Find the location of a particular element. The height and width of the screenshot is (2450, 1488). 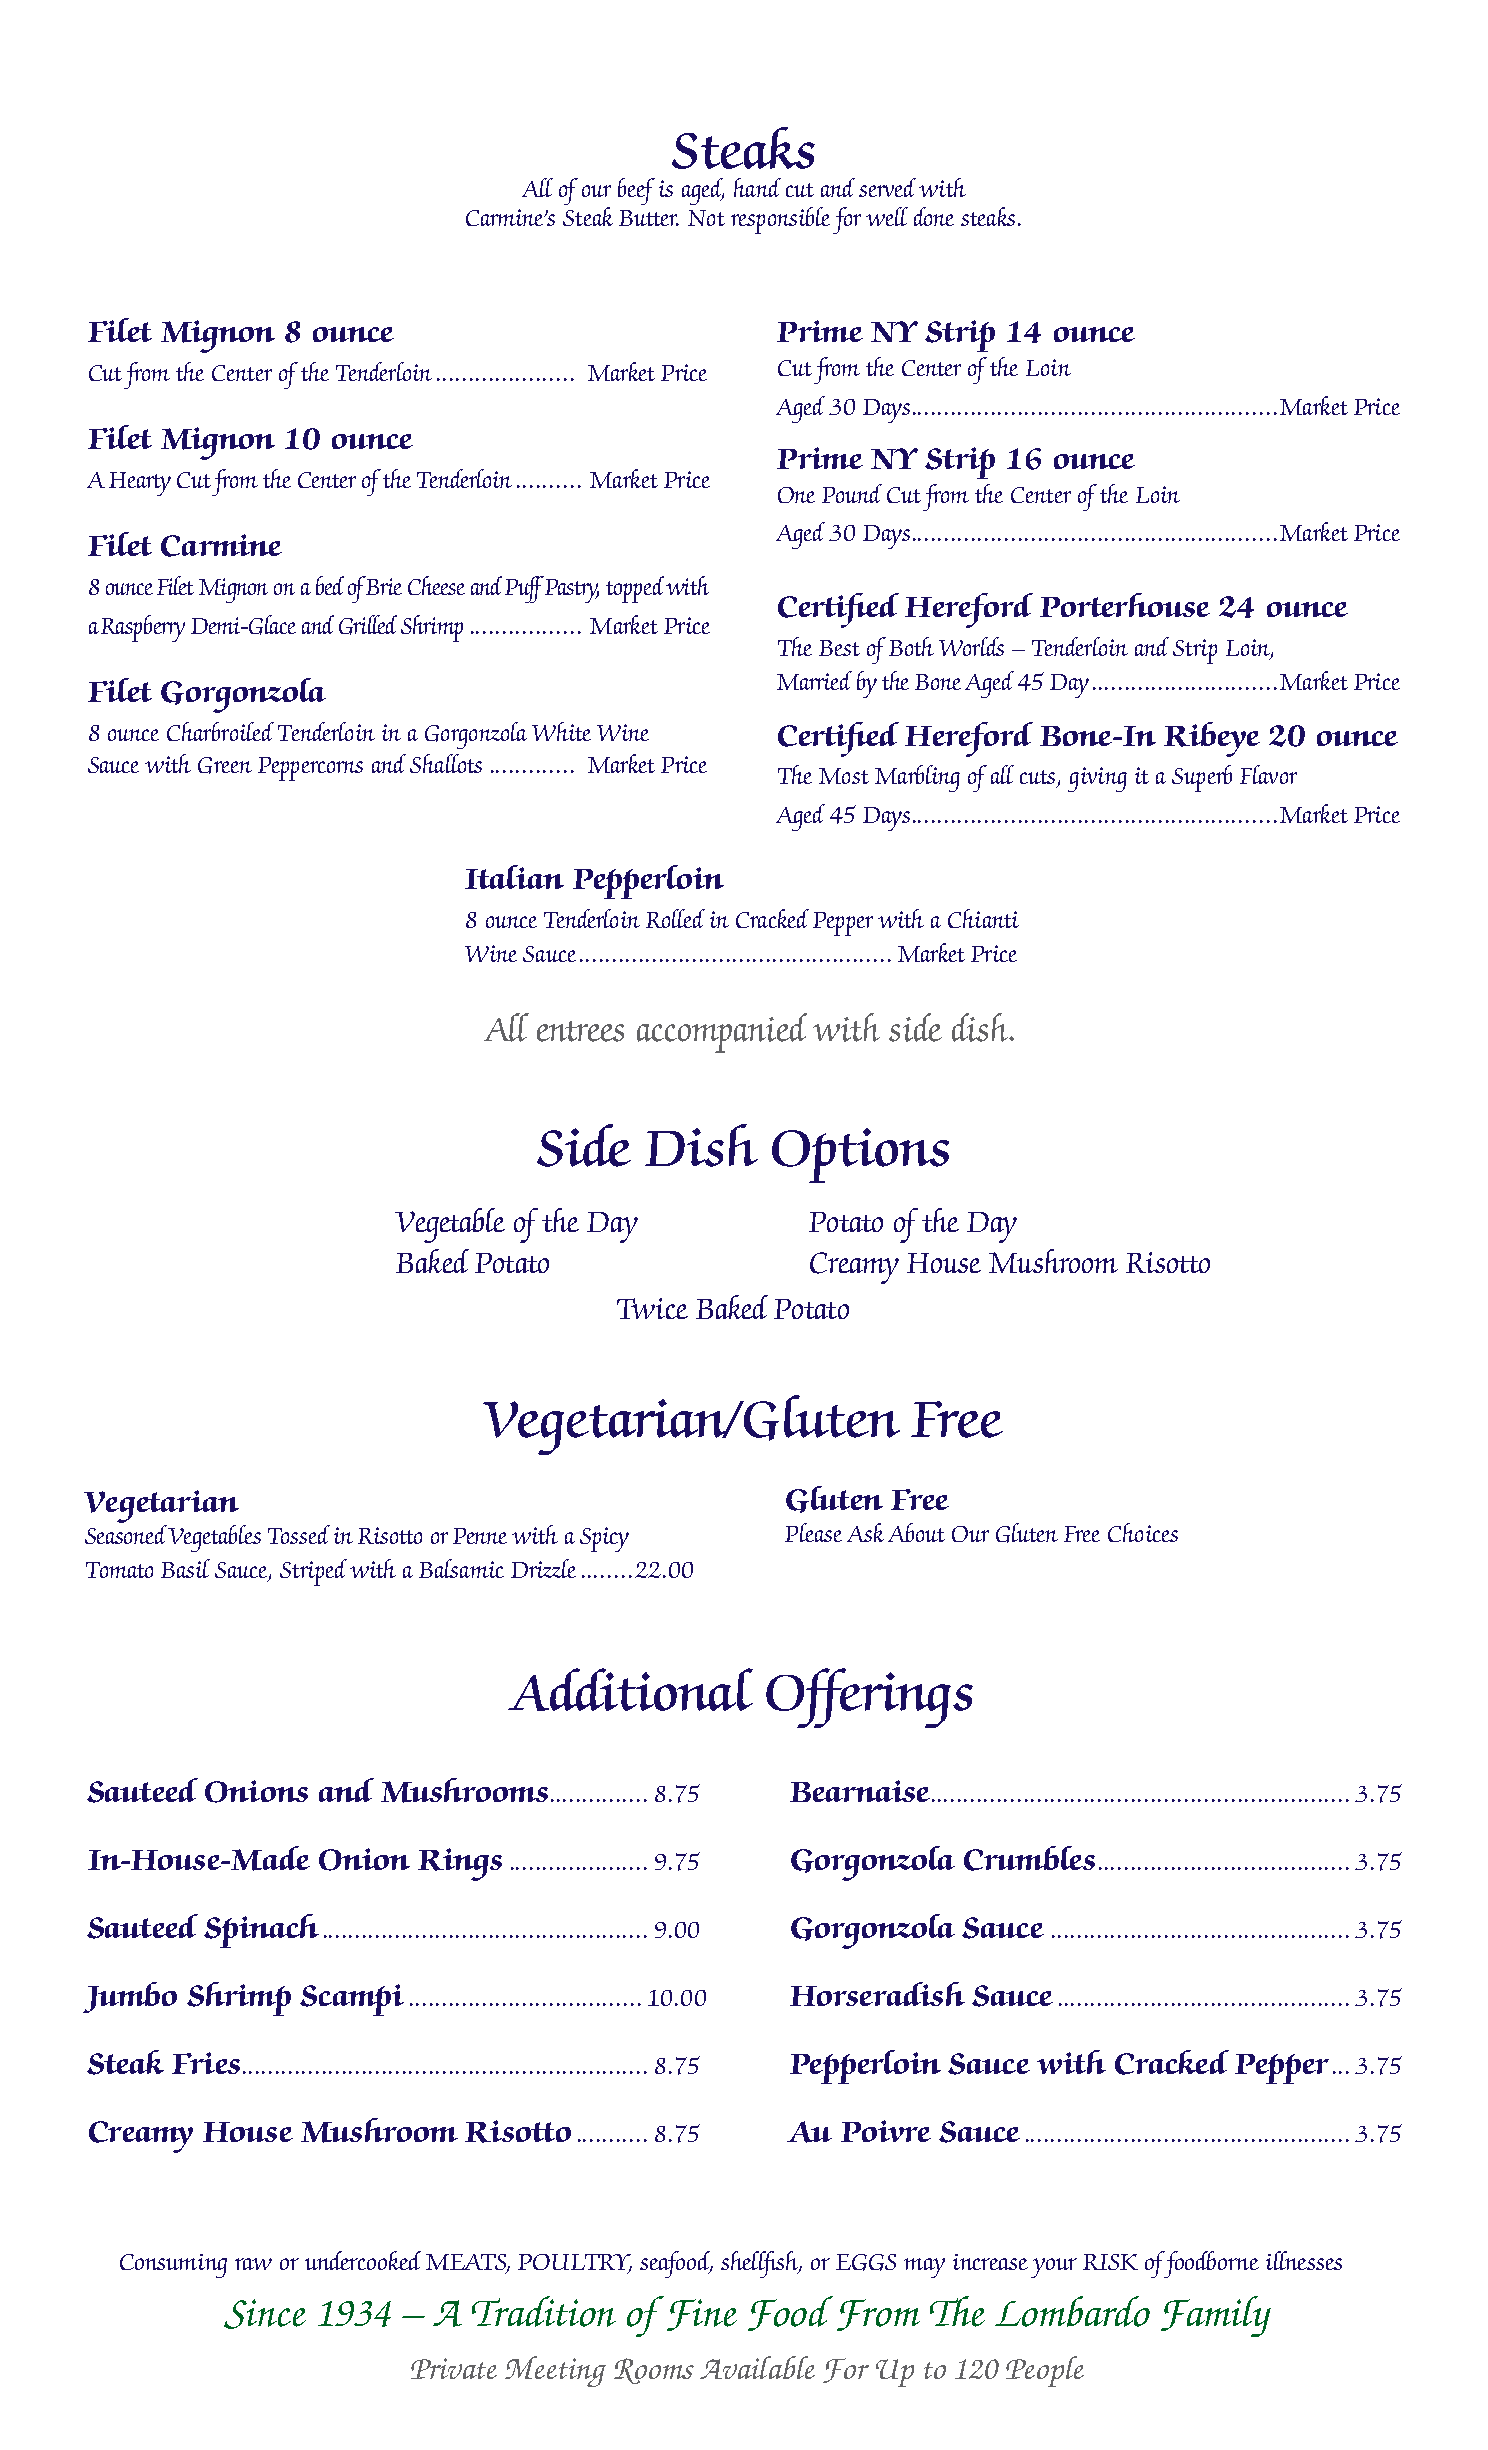

Since is located at coordinates (265, 2314).
